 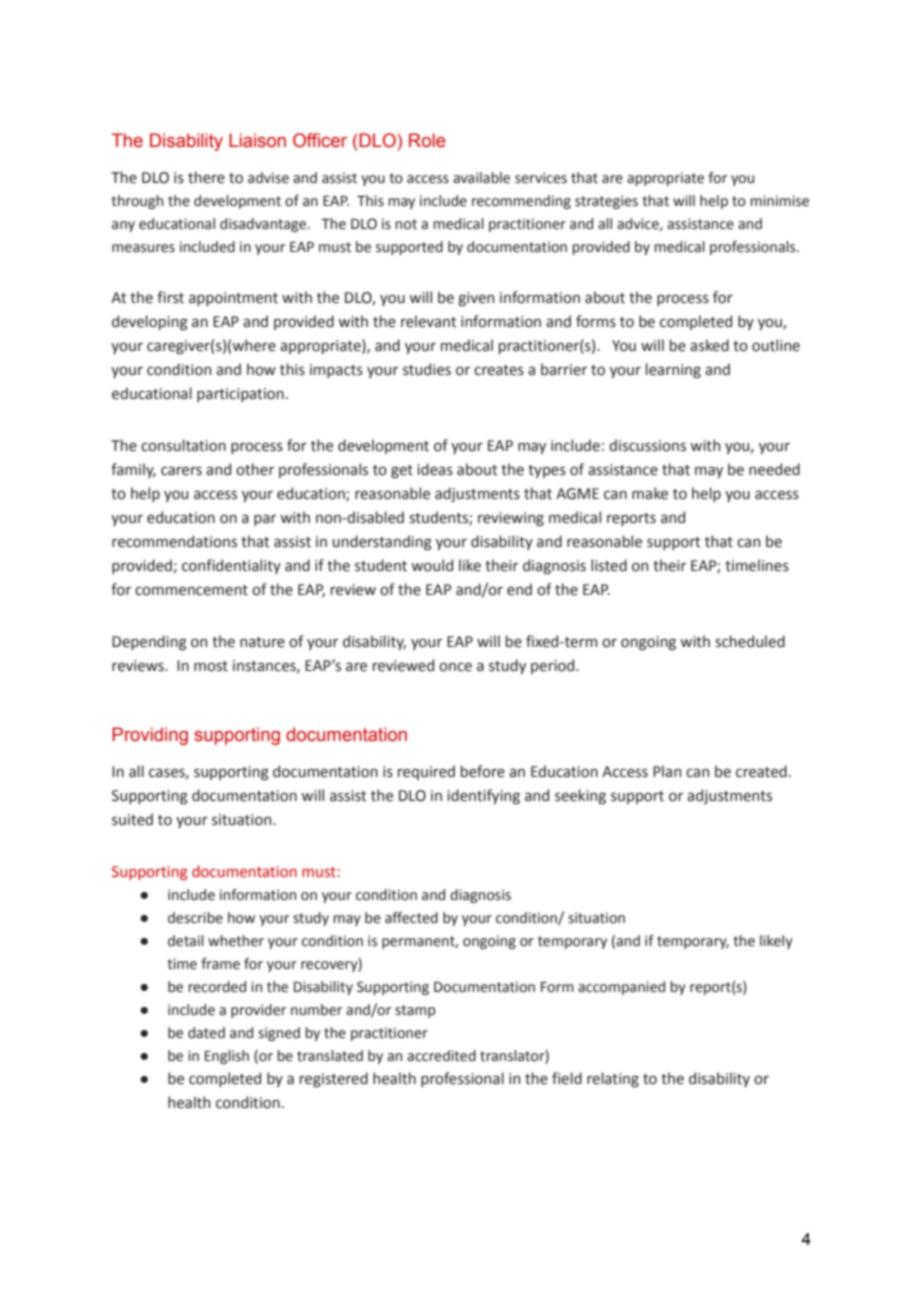 I want to click on dated, so click(x=206, y=1033).
